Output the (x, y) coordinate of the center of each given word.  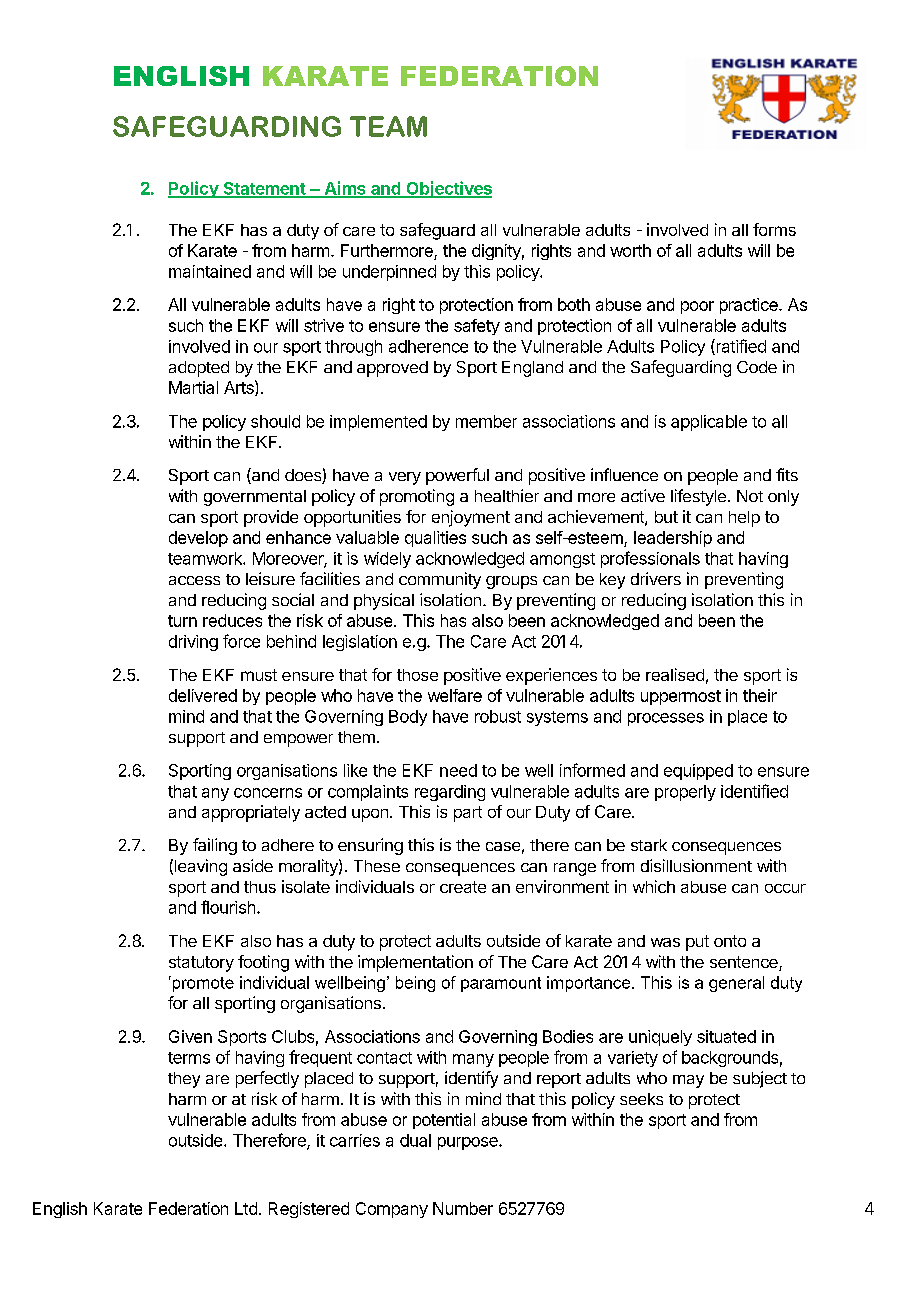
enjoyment (471, 518)
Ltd (246, 1208)
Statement (264, 189)
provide (271, 518)
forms (774, 229)
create (463, 887)
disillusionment (696, 865)
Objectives (448, 189)
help (744, 519)
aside (253, 865)
